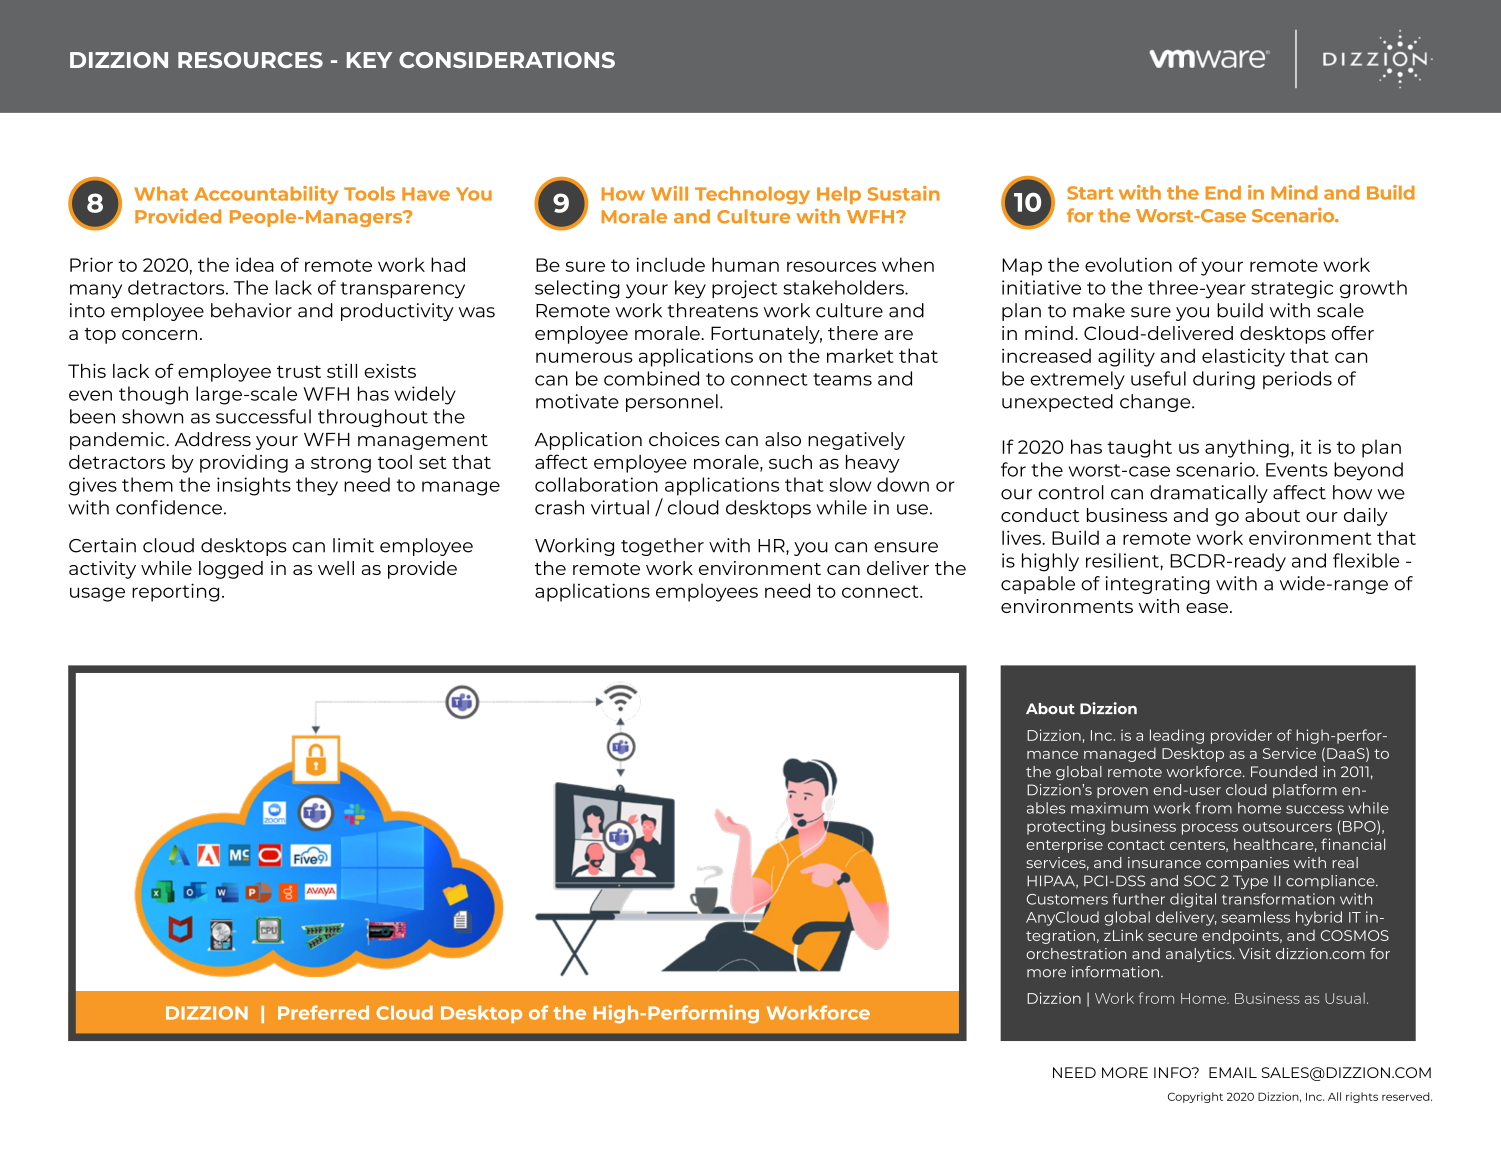  I want to click on CONSIDERATIONS, so click(507, 60).
